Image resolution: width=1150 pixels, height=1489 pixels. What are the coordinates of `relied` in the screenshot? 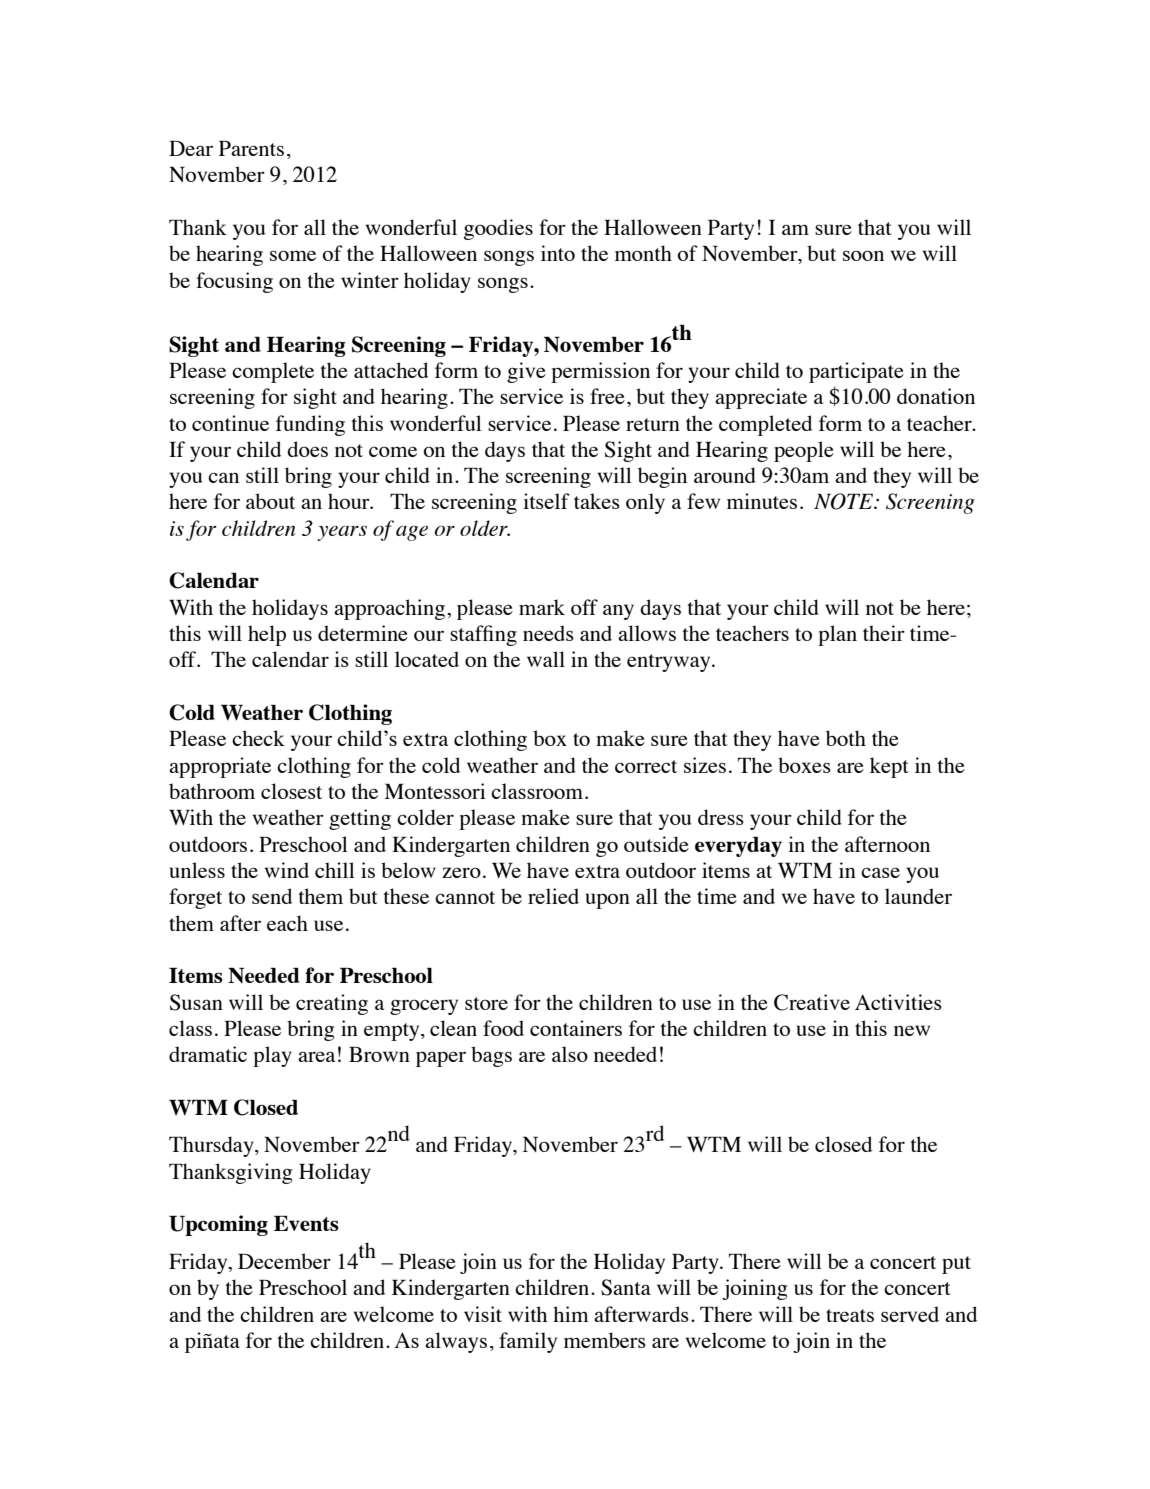 It's located at (553, 896).
